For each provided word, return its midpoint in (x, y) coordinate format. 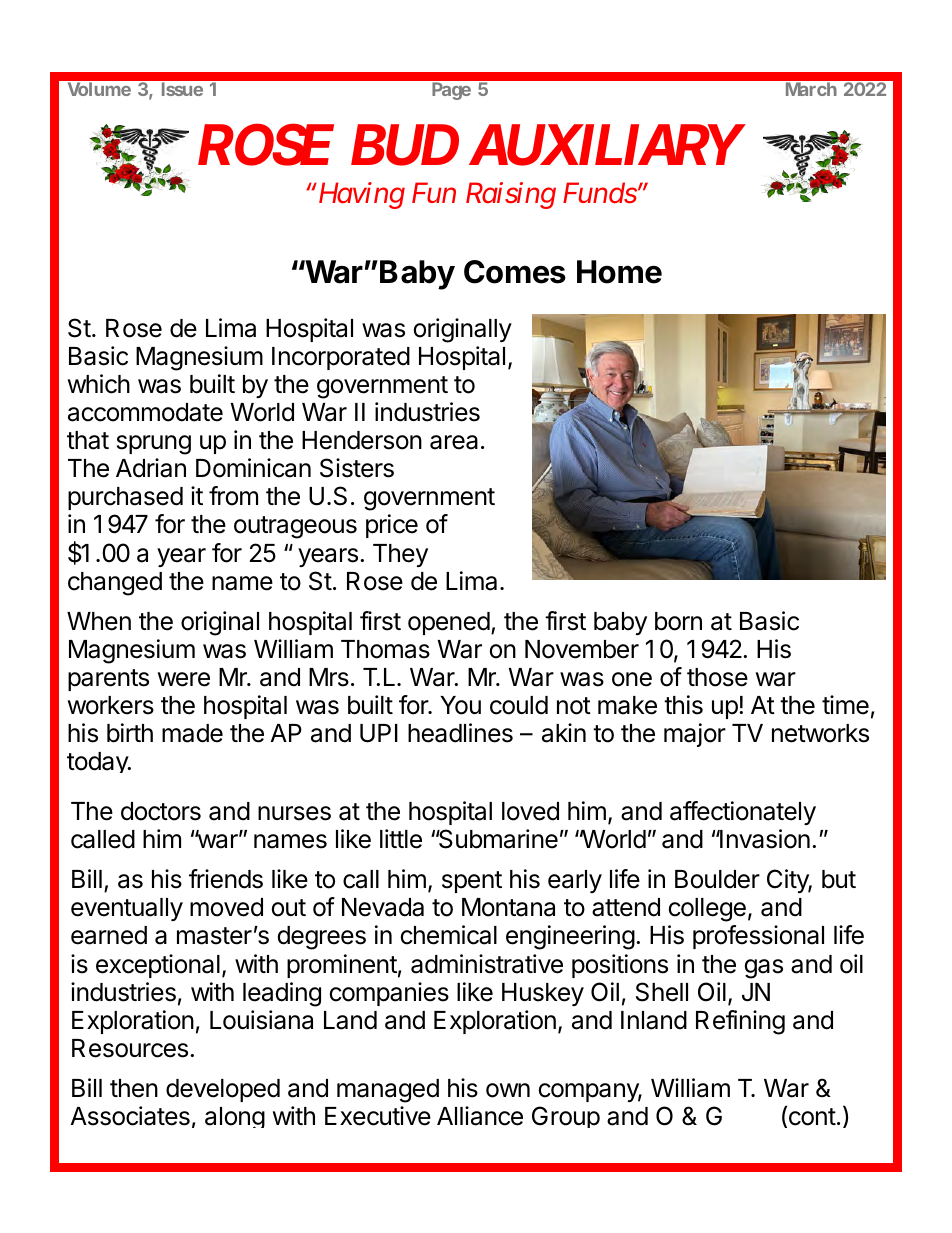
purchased (125, 498)
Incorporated (341, 358)
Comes (515, 272)
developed (223, 1090)
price (392, 526)
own (508, 1090)
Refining (740, 1022)
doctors (161, 811)
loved (530, 811)
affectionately (743, 813)
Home (619, 272)
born (678, 621)
